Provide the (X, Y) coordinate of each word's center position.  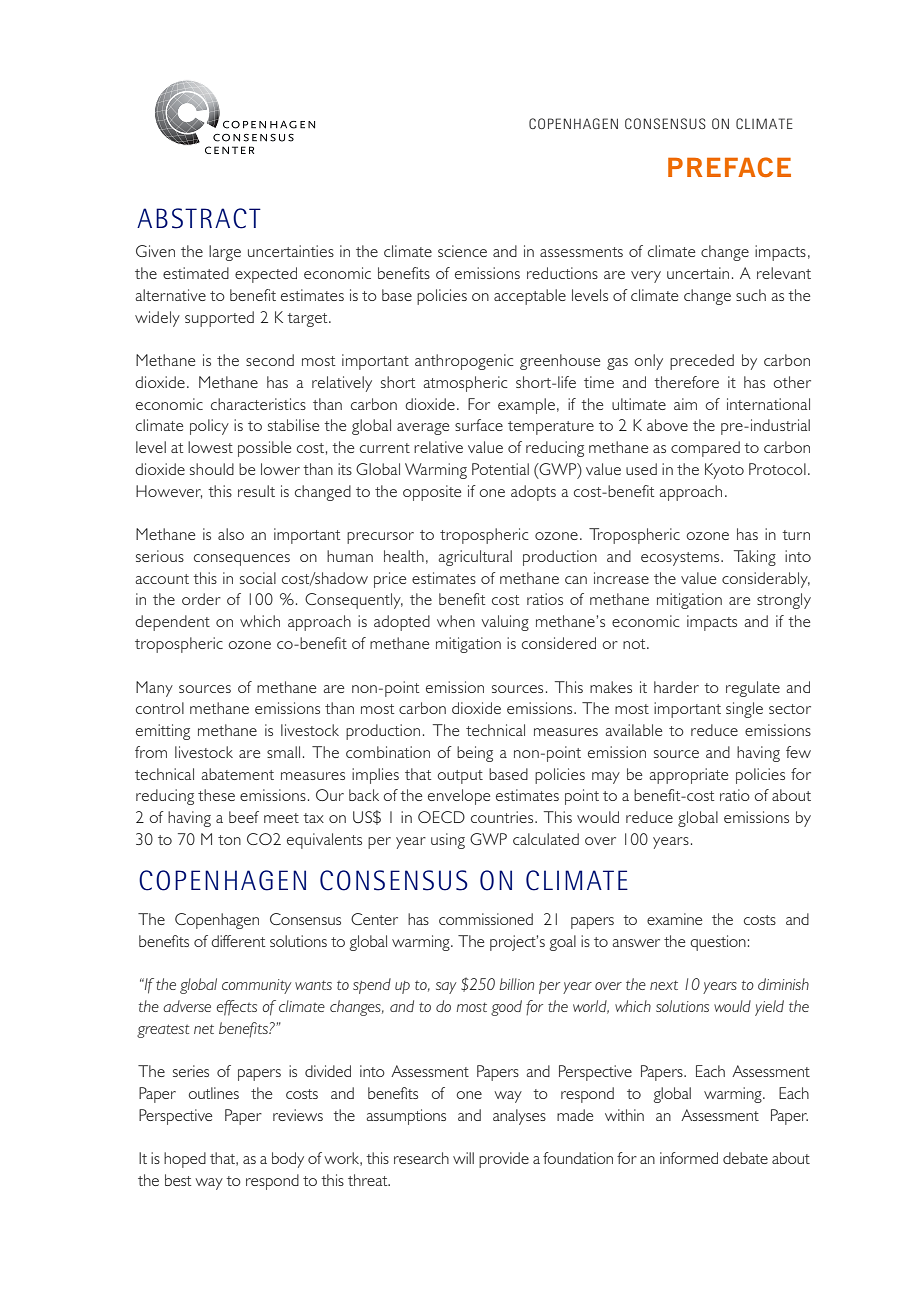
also (231, 534)
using (448, 841)
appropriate (689, 776)
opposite (432, 493)
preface (729, 167)
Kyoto (724, 471)
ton (229, 840)
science (462, 251)
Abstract (199, 218)
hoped (185, 1160)
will (463, 1158)
